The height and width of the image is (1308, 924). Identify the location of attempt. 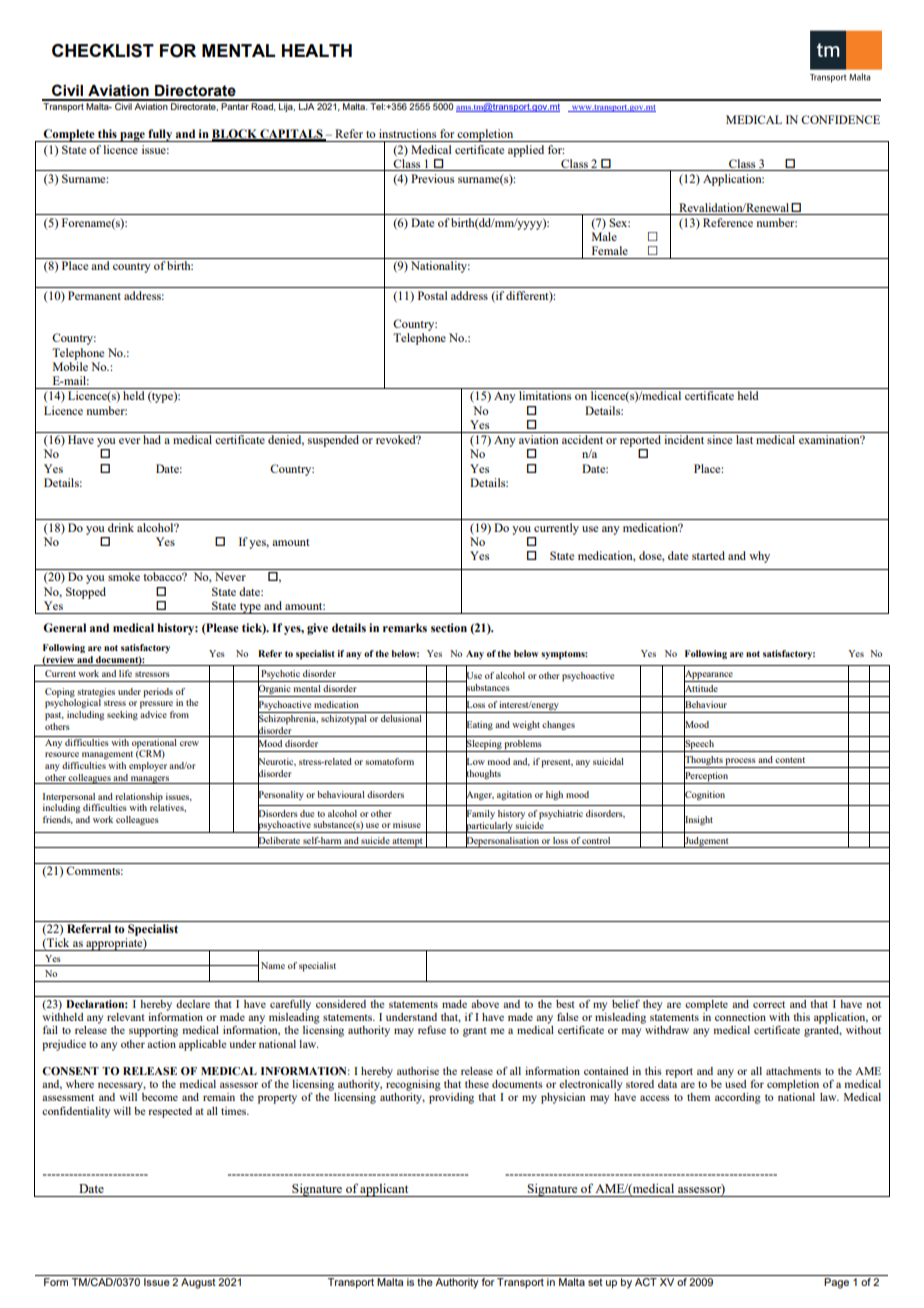
(408, 843).
